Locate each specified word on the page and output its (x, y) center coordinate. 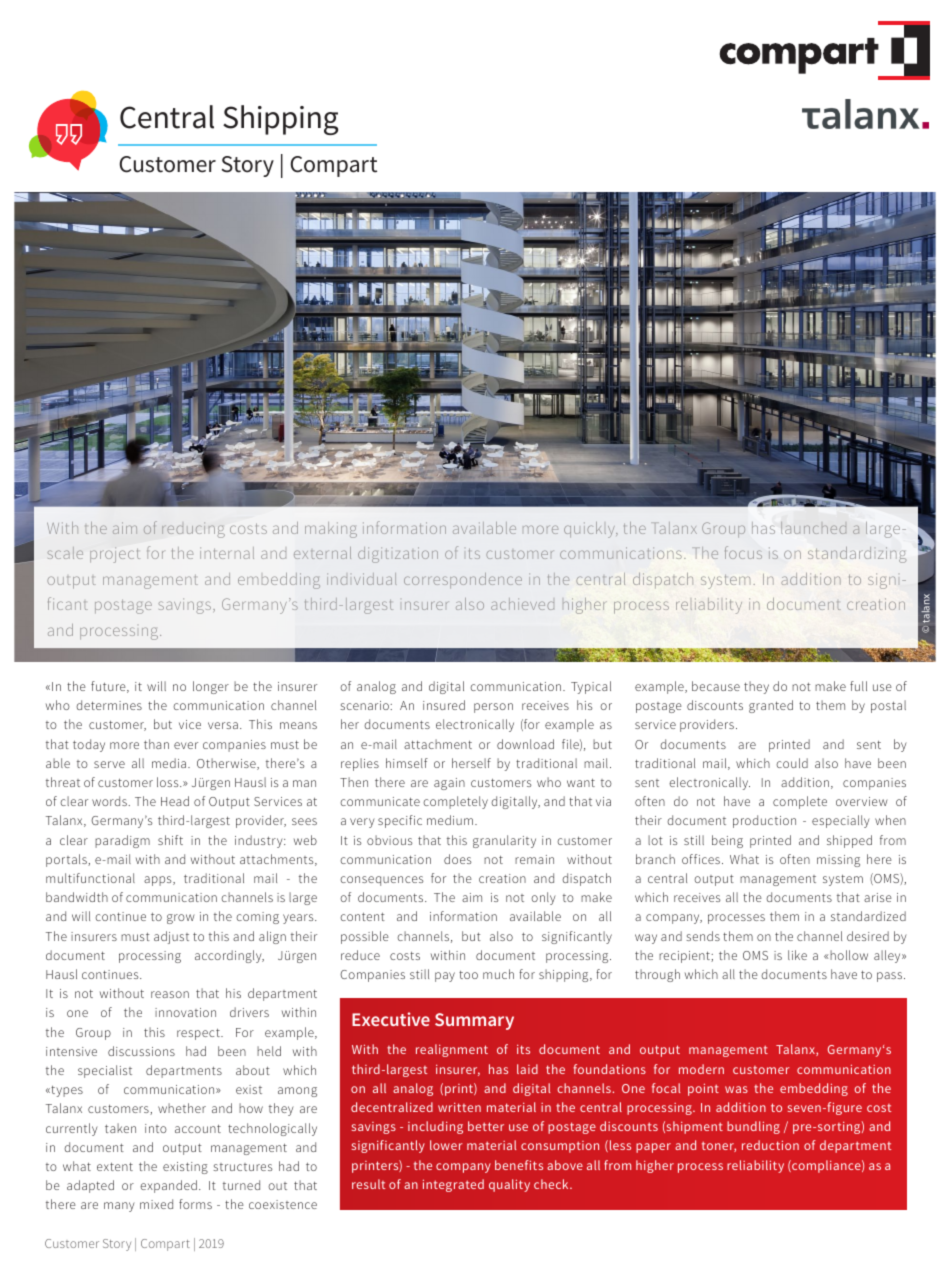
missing (838, 861)
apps (159, 881)
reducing (193, 530)
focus (743, 552)
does (458, 859)
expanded (168, 1186)
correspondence (463, 580)
